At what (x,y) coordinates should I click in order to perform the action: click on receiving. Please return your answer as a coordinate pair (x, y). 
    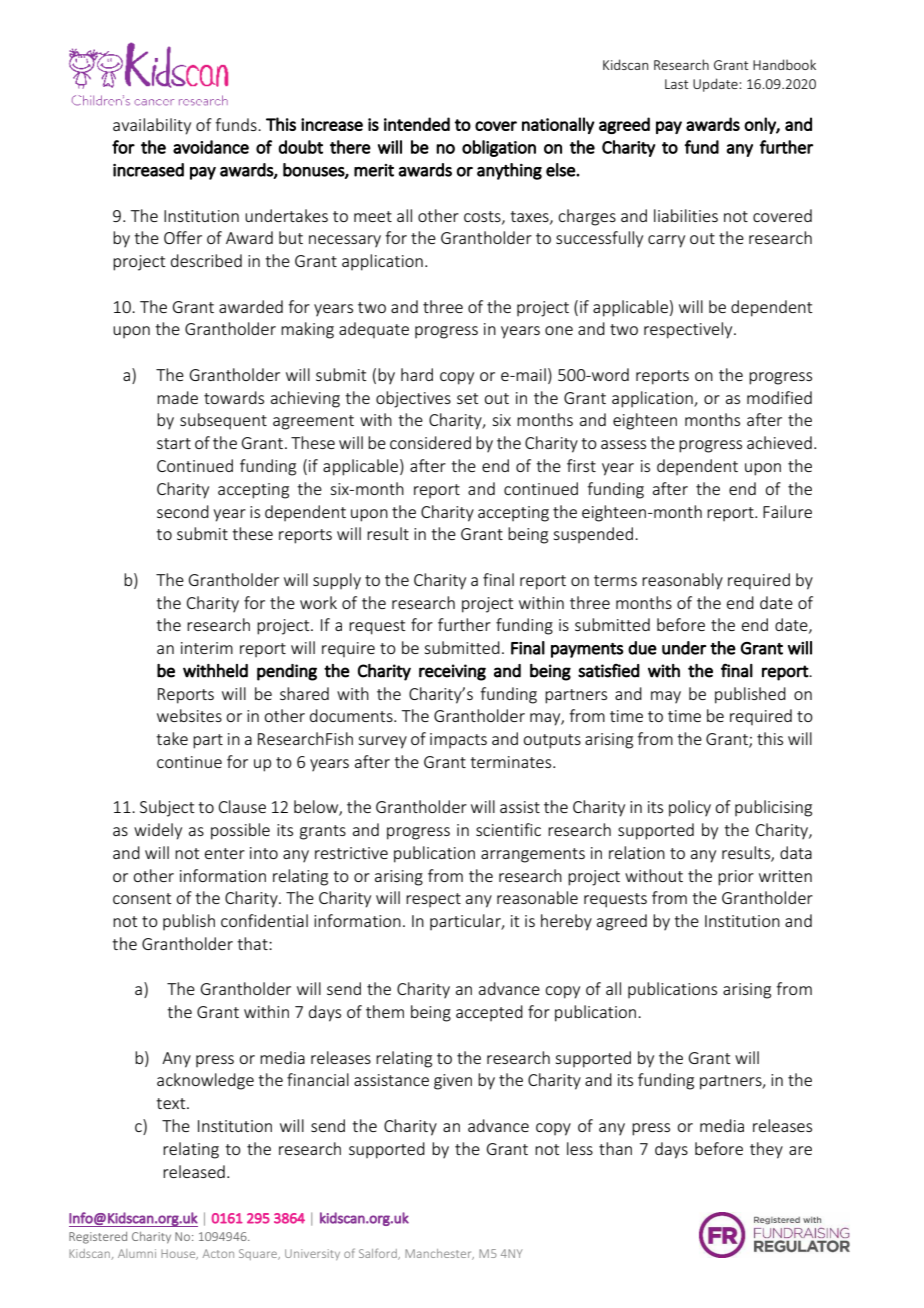
    Looking at the image, I should click on (452, 672).
